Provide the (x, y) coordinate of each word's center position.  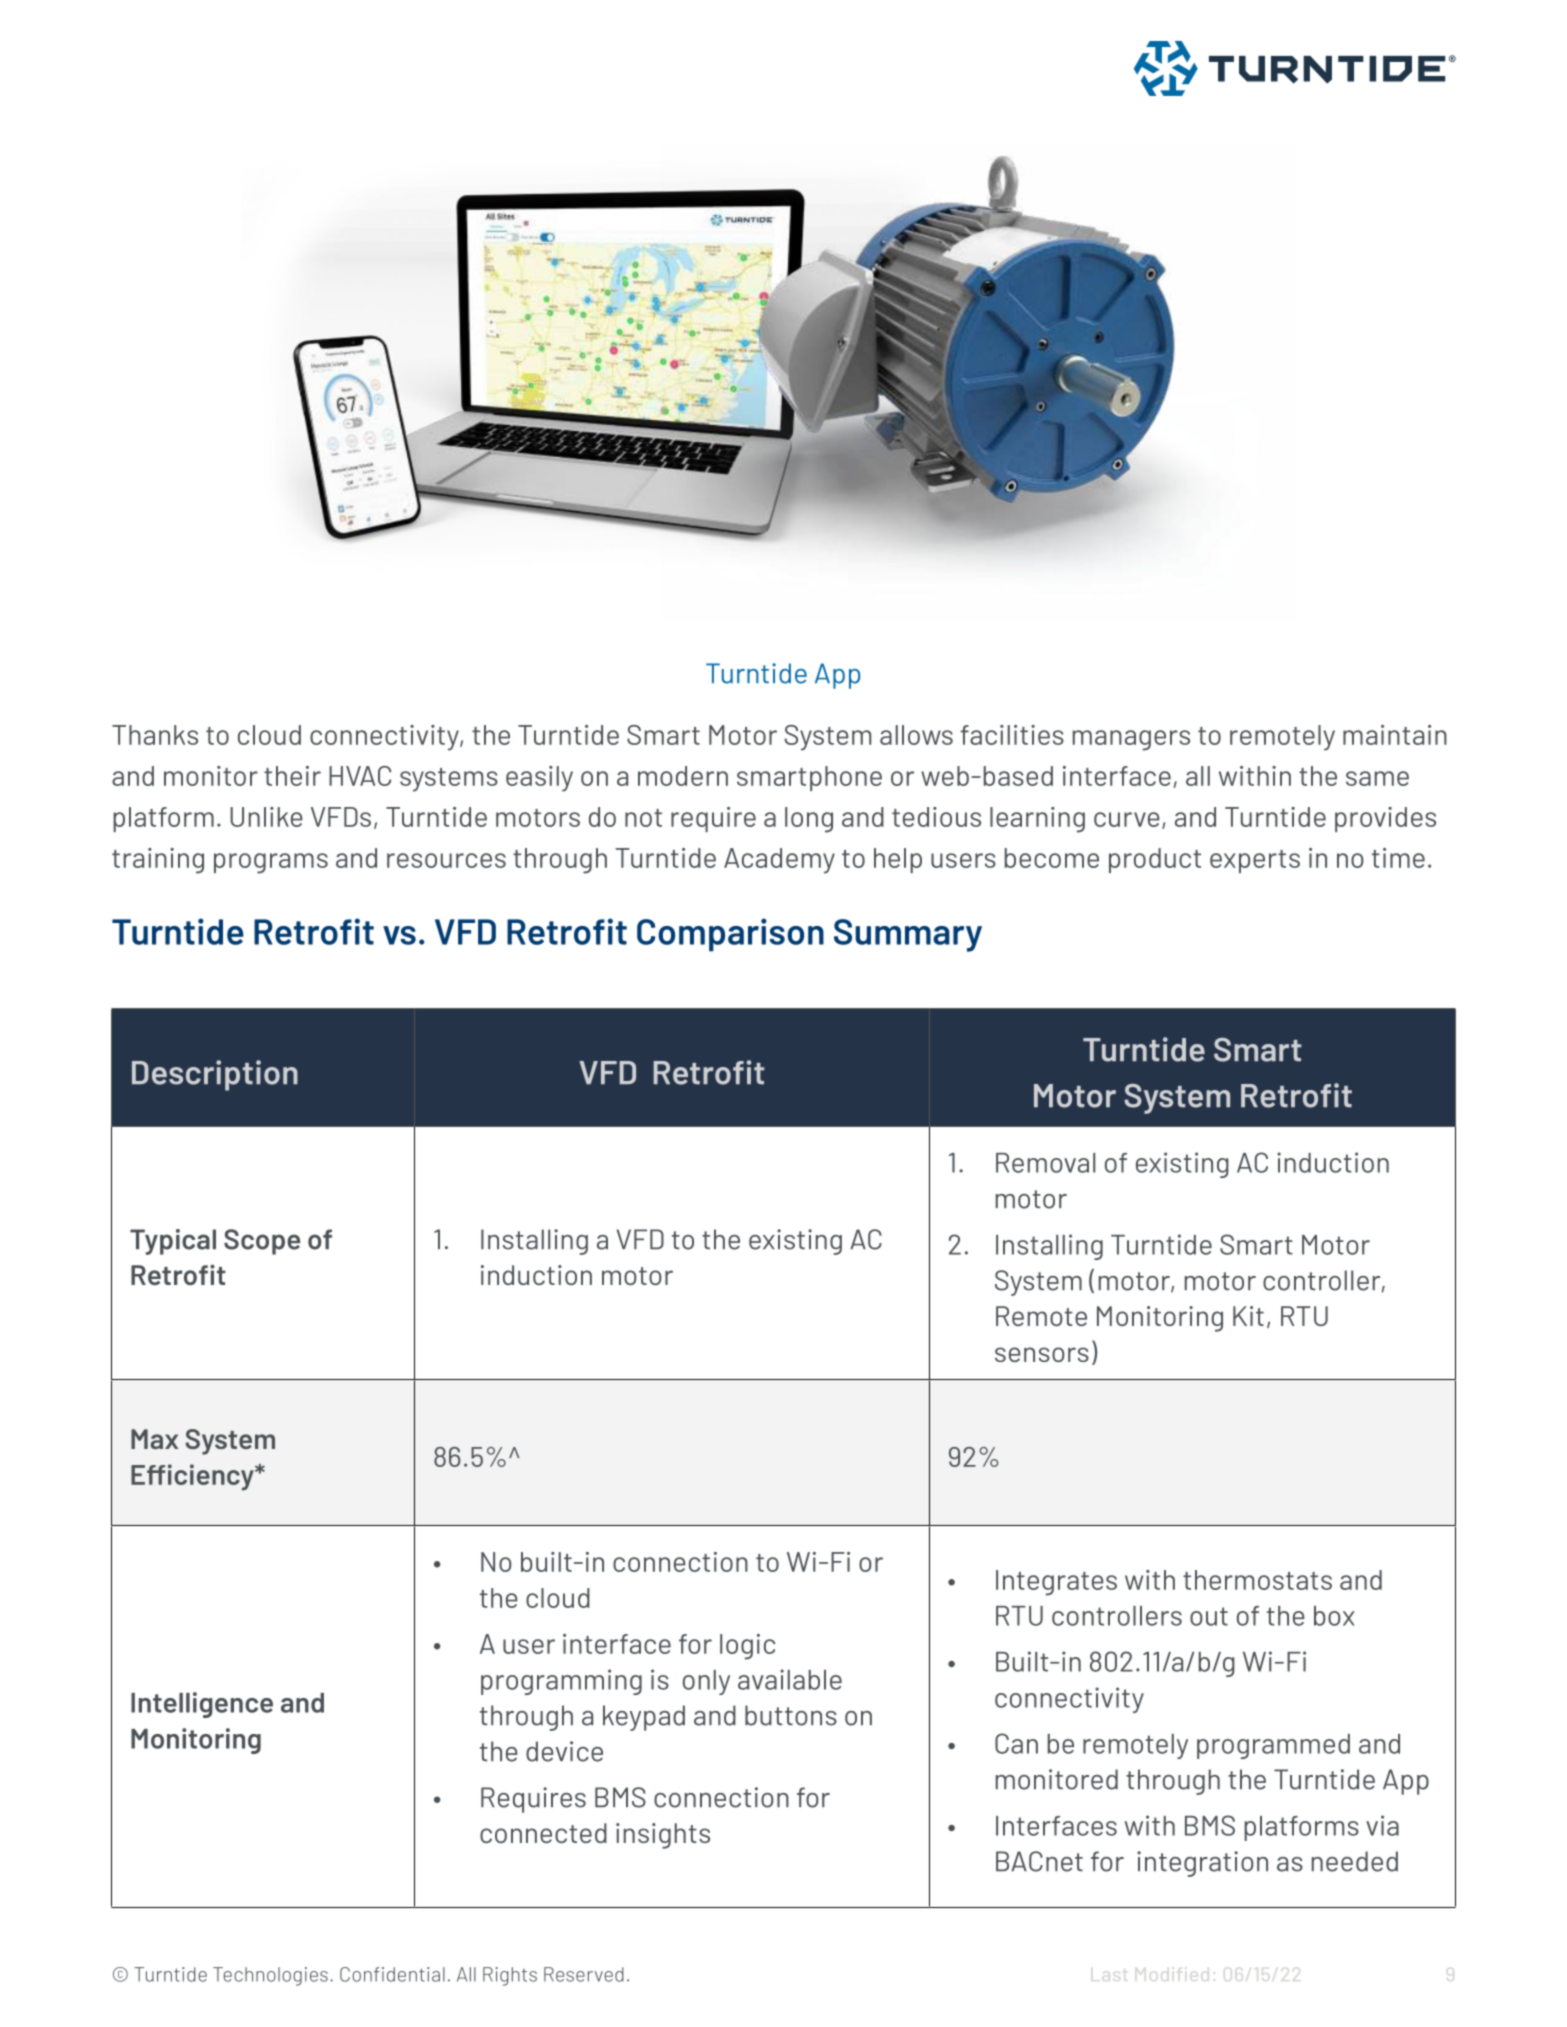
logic (747, 1647)
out (1209, 1616)
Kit (1248, 1316)
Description (215, 1075)
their (292, 776)
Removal (1045, 1163)
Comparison (730, 935)
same (1377, 778)
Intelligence (202, 1705)
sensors (1042, 1354)
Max (154, 1439)
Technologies (270, 1976)
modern (683, 776)
